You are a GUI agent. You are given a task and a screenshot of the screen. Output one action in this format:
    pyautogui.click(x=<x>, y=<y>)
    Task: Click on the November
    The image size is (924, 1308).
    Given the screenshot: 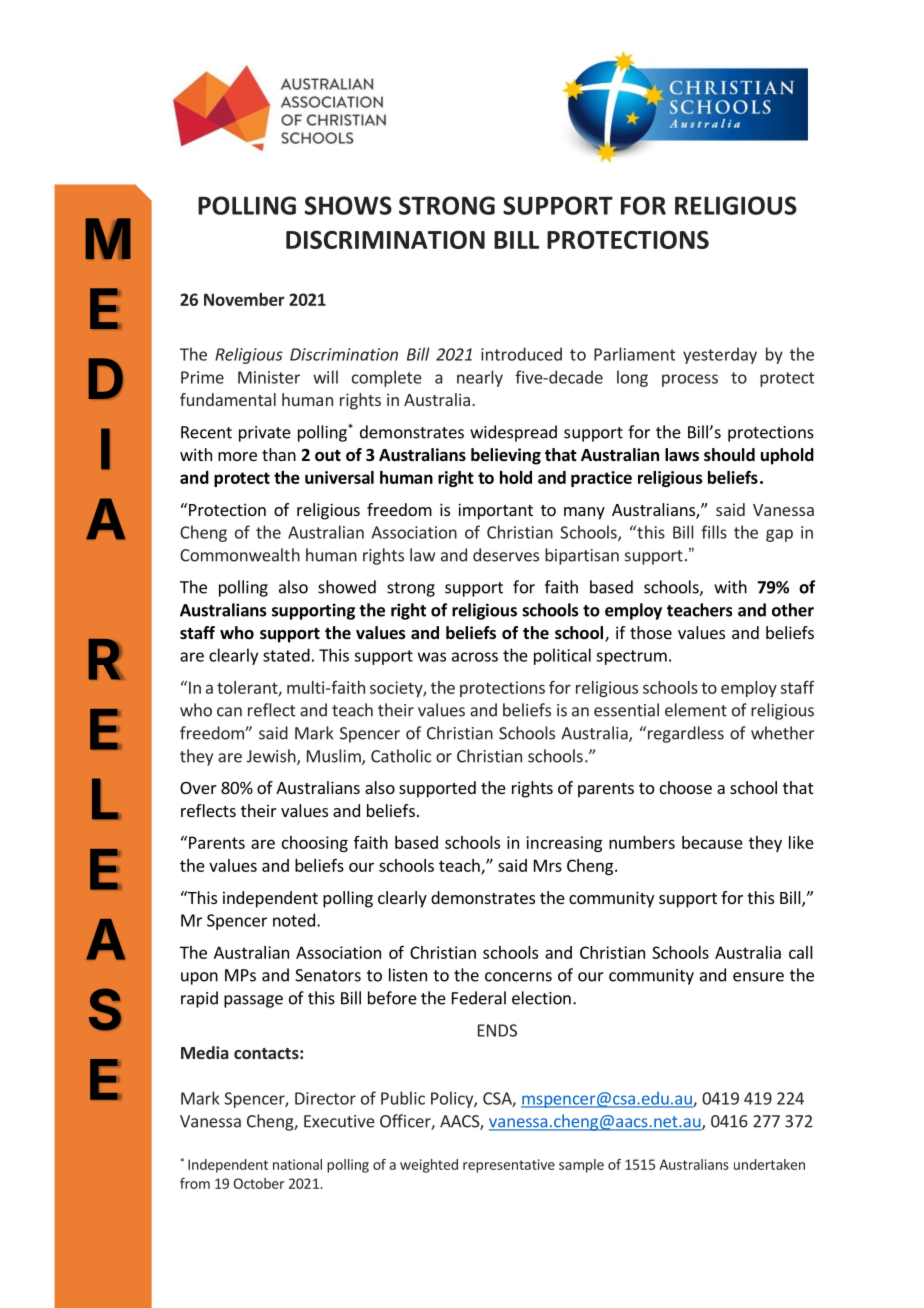 What is the action you would take?
    pyautogui.click(x=244, y=299)
